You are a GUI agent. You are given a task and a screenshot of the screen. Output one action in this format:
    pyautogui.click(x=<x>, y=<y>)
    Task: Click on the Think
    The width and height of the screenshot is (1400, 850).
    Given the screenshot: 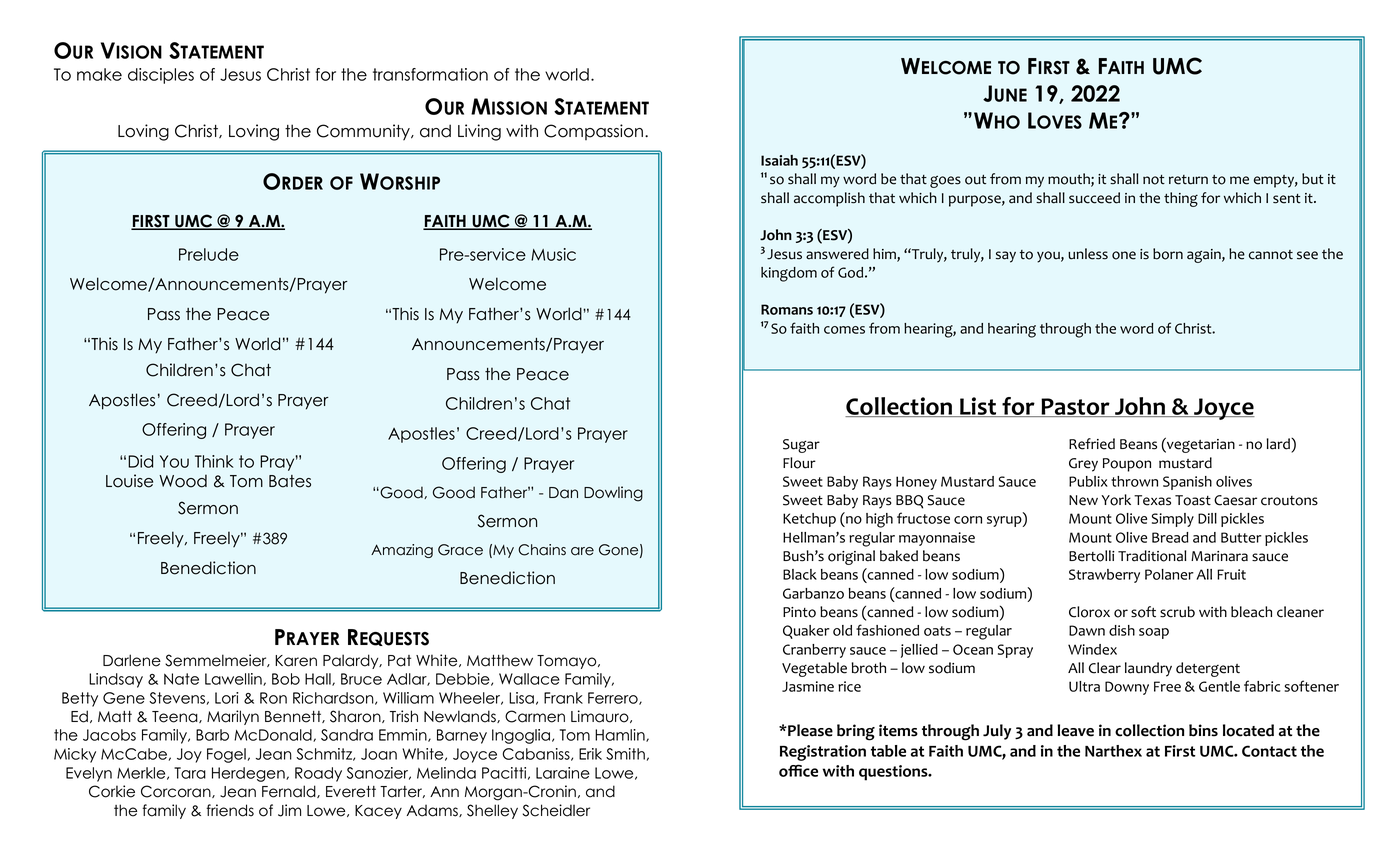 What is the action you would take?
    pyautogui.click(x=214, y=461)
